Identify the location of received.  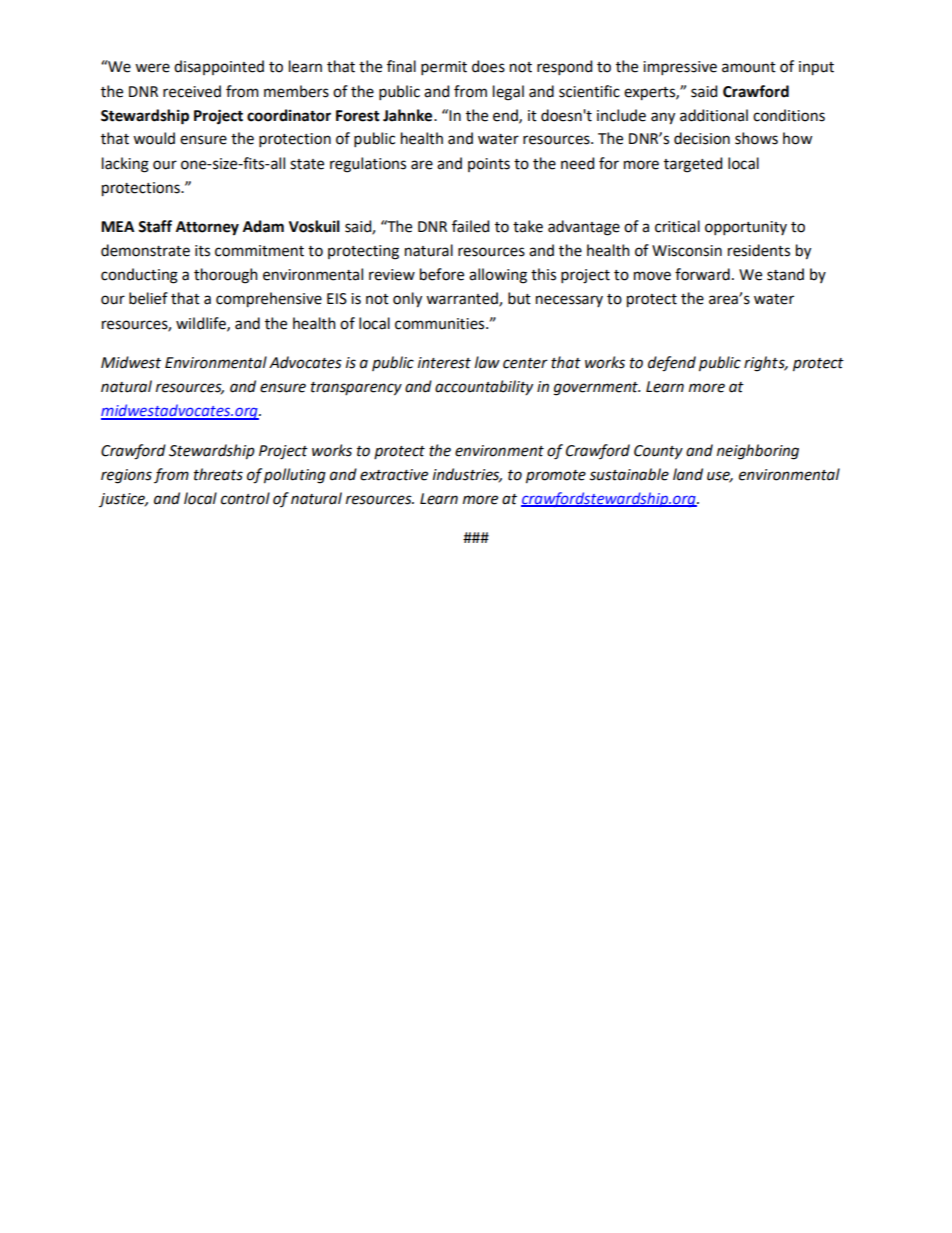
(192, 91).
